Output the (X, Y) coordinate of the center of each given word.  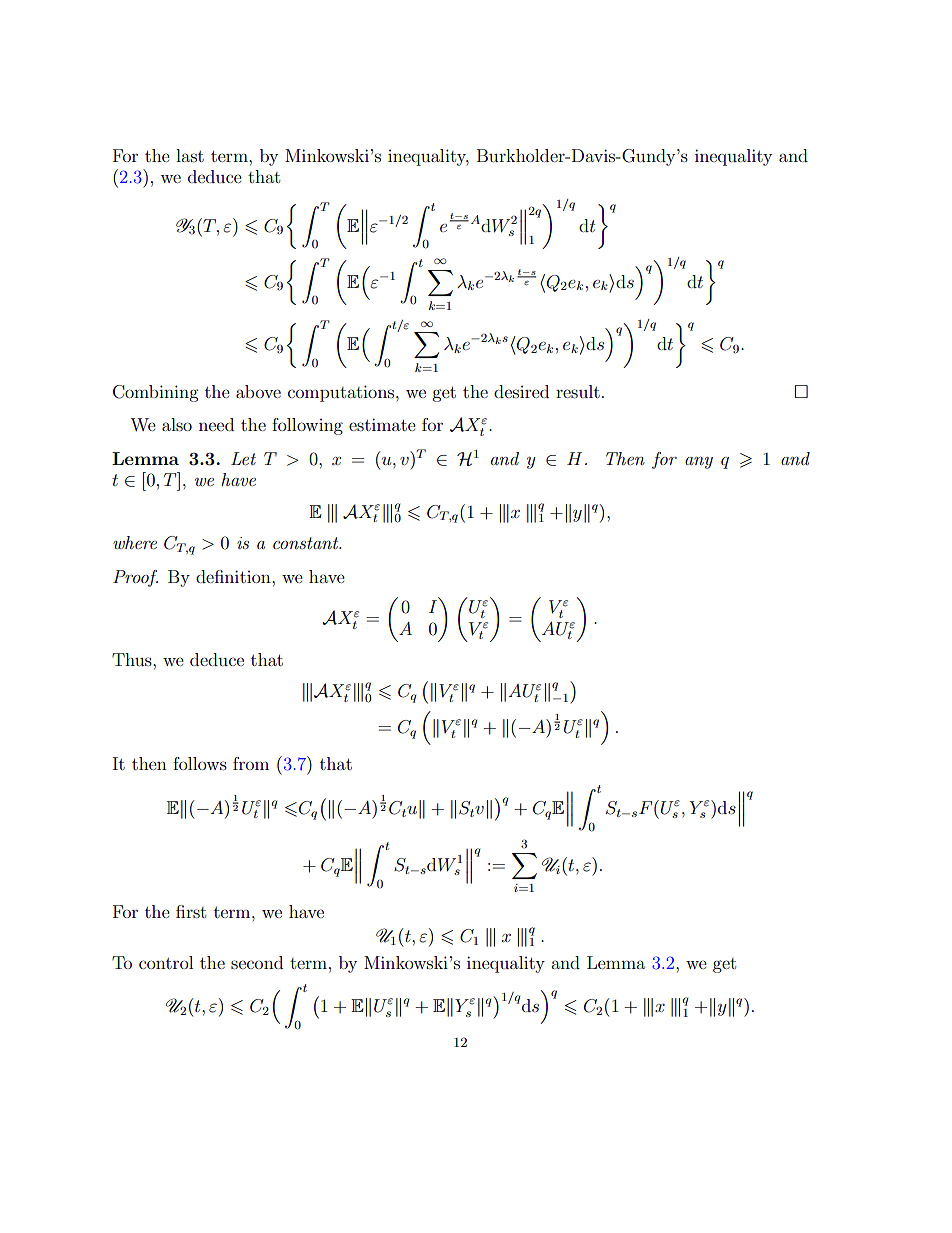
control (166, 962)
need (216, 424)
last (190, 155)
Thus (133, 659)
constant (307, 543)
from (251, 763)
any (699, 463)
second (257, 962)
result (578, 391)
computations (342, 393)
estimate (382, 424)
